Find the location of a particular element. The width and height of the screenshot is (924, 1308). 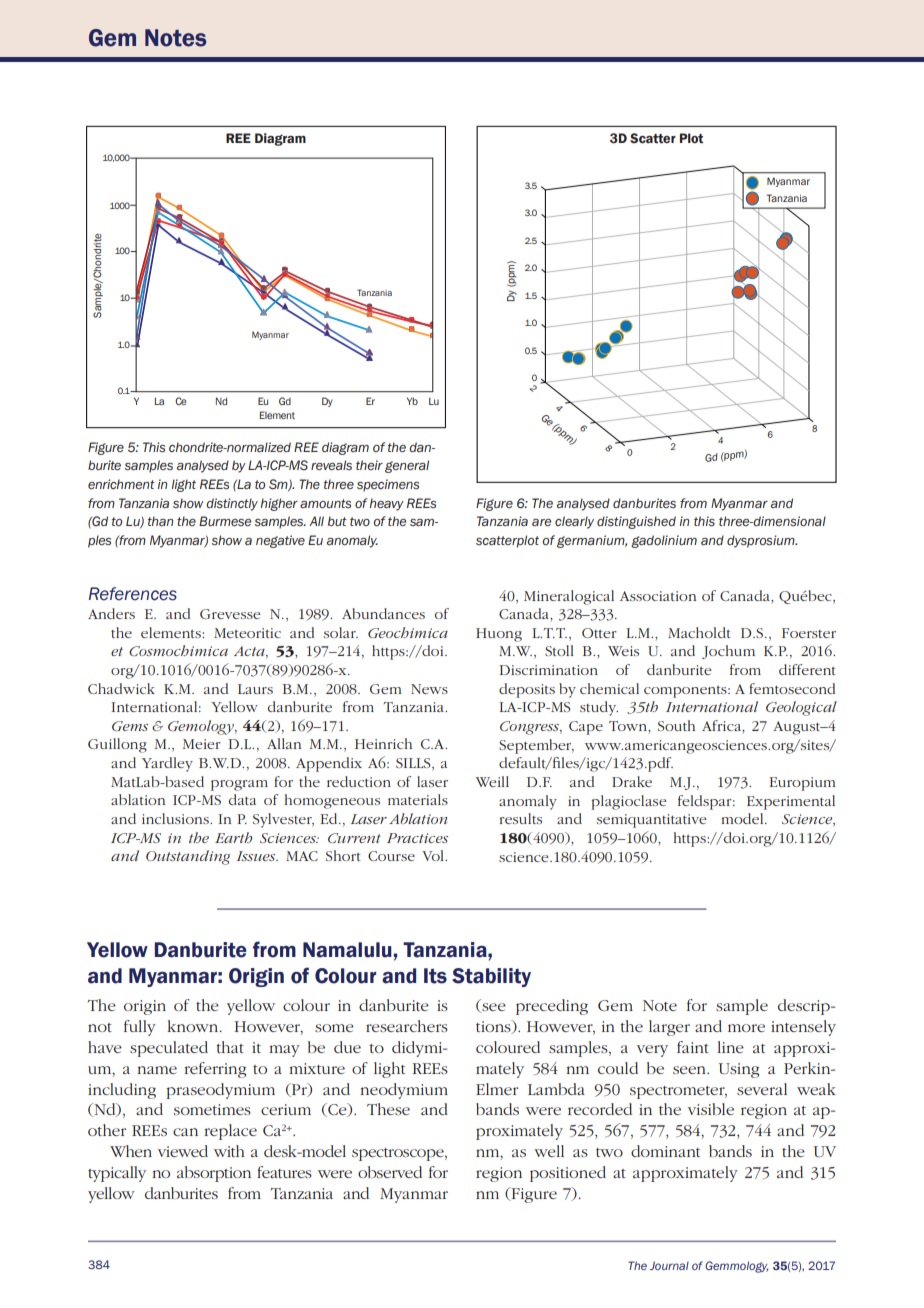

Geochimica is located at coordinates (408, 632).
